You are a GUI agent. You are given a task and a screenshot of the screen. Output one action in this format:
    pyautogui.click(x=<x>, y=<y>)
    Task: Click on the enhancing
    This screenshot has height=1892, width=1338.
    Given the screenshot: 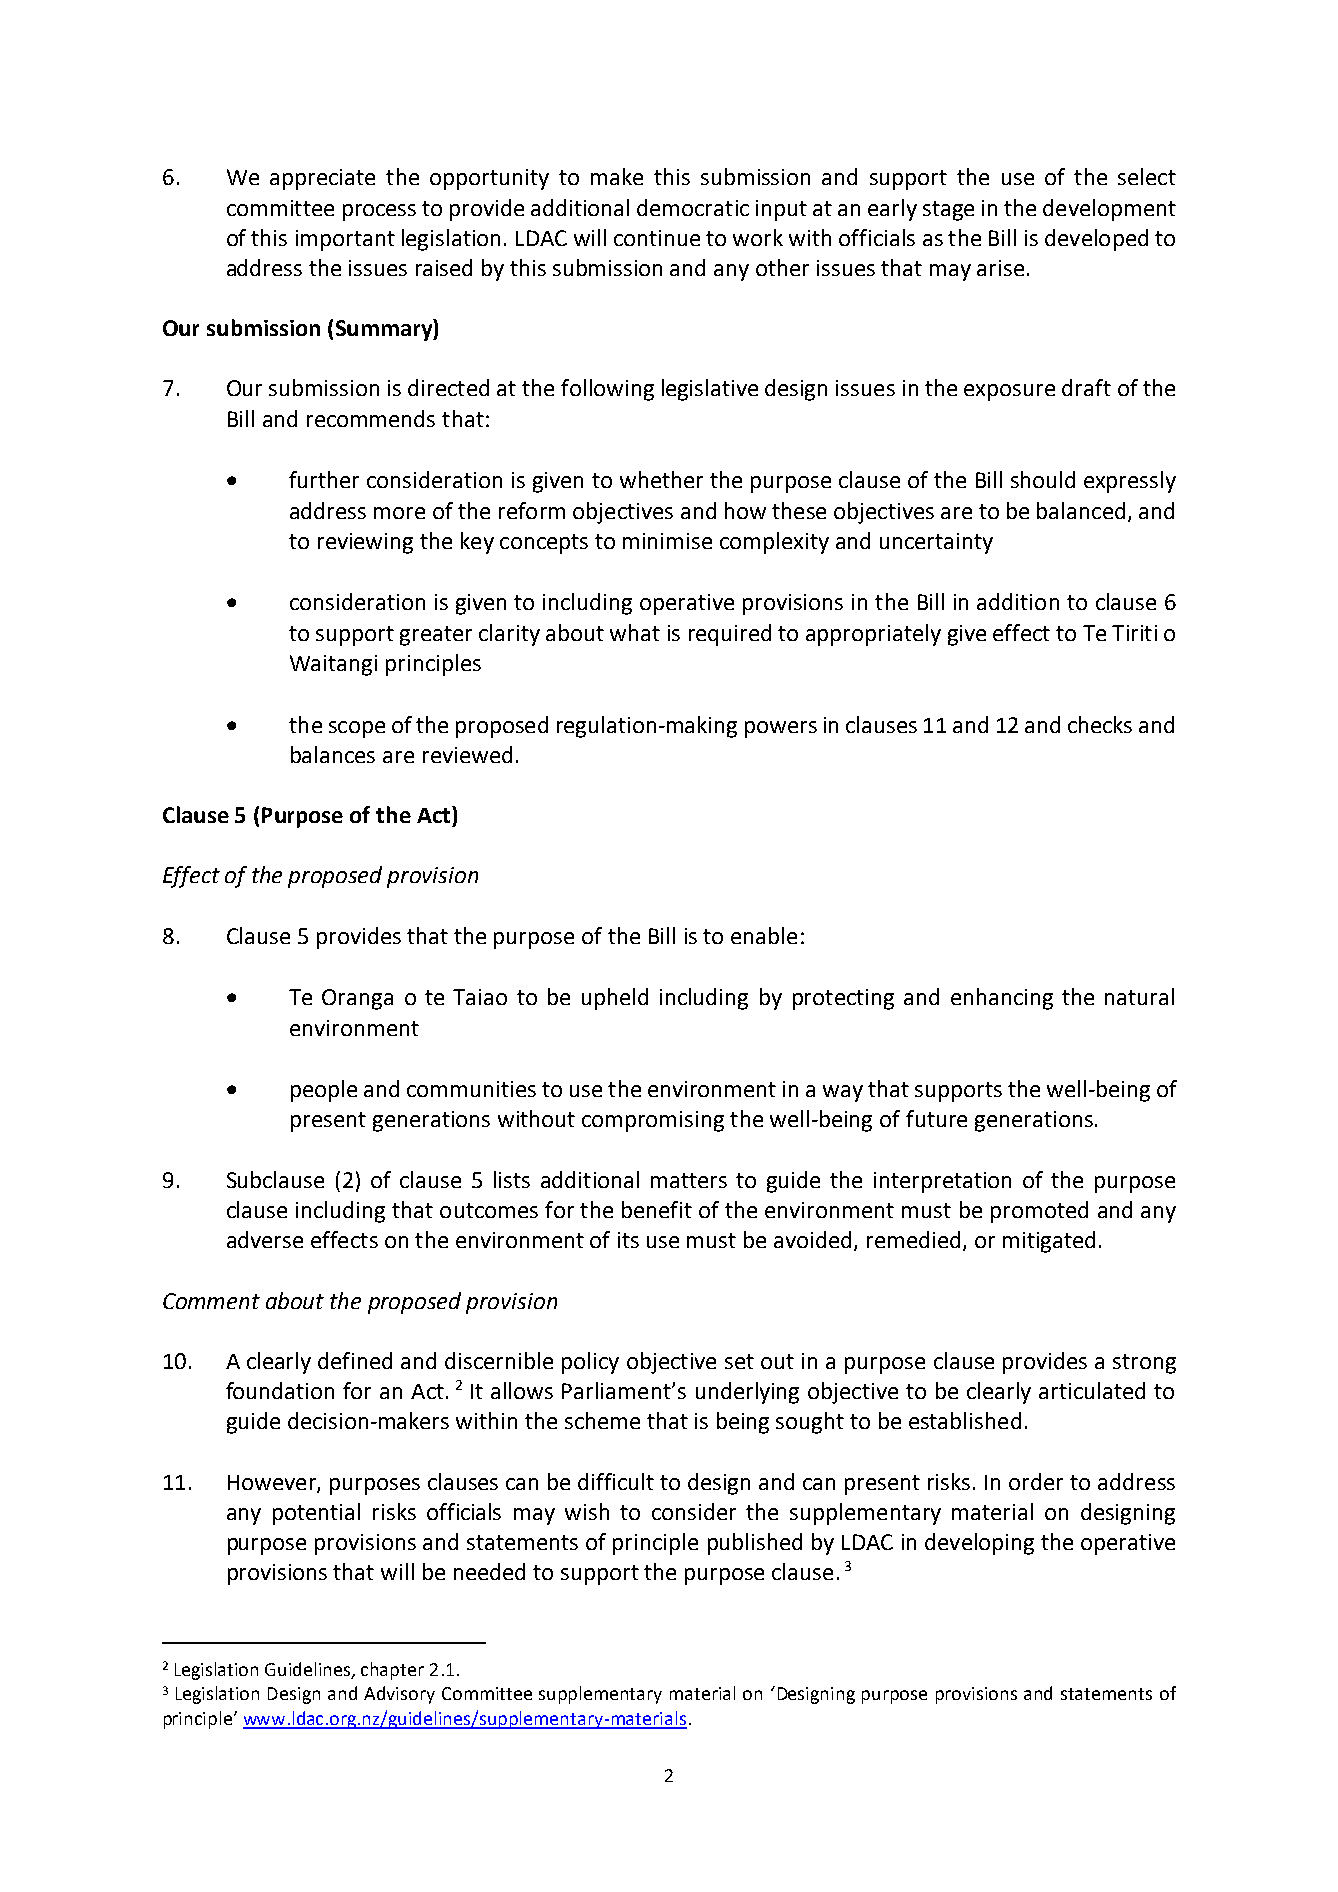 What is the action you would take?
    pyautogui.click(x=1002, y=999)
